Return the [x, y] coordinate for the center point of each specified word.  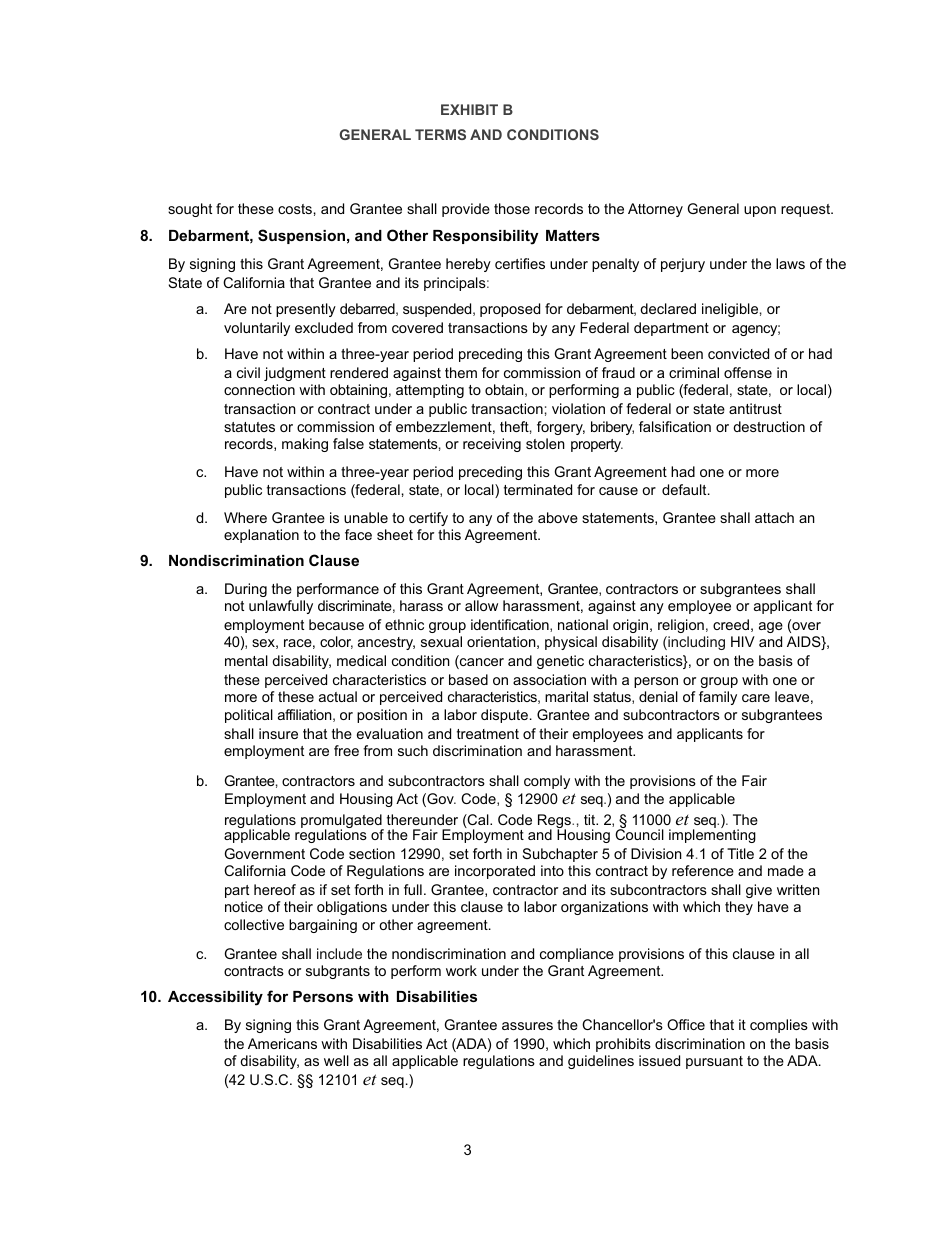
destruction [769, 426]
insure [278, 733]
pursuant [714, 1062]
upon [760, 211]
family [718, 698]
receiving [492, 445]
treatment [488, 734]
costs [295, 209]
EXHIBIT [469, 109]
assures [527, 1026]
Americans [282, 1043]
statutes [249, 427]
